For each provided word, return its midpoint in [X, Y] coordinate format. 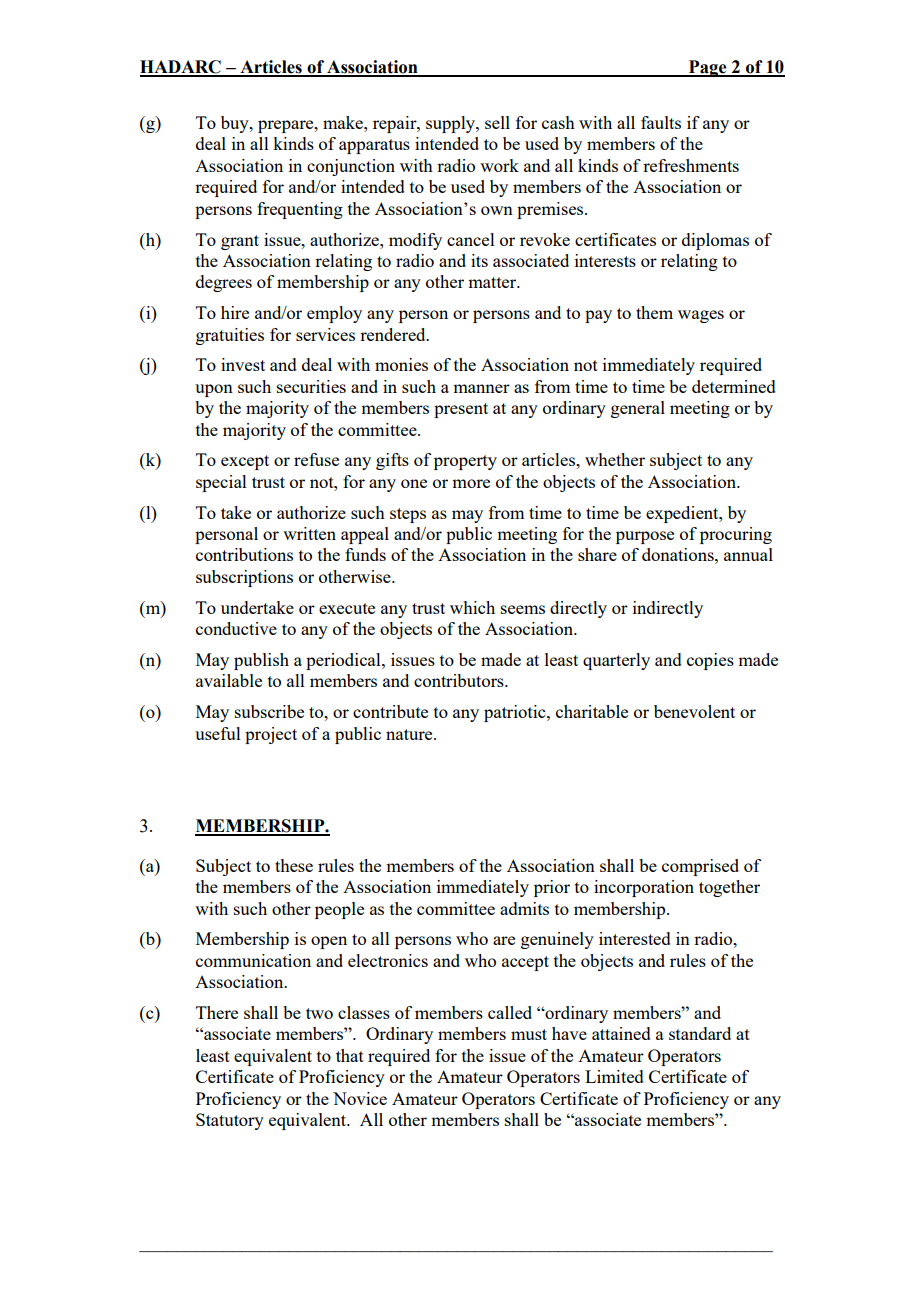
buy [236, 124]
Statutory [230, 1121]
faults [661, 122]
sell [497, 122]
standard [700, 1033]
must [529, 1034]
